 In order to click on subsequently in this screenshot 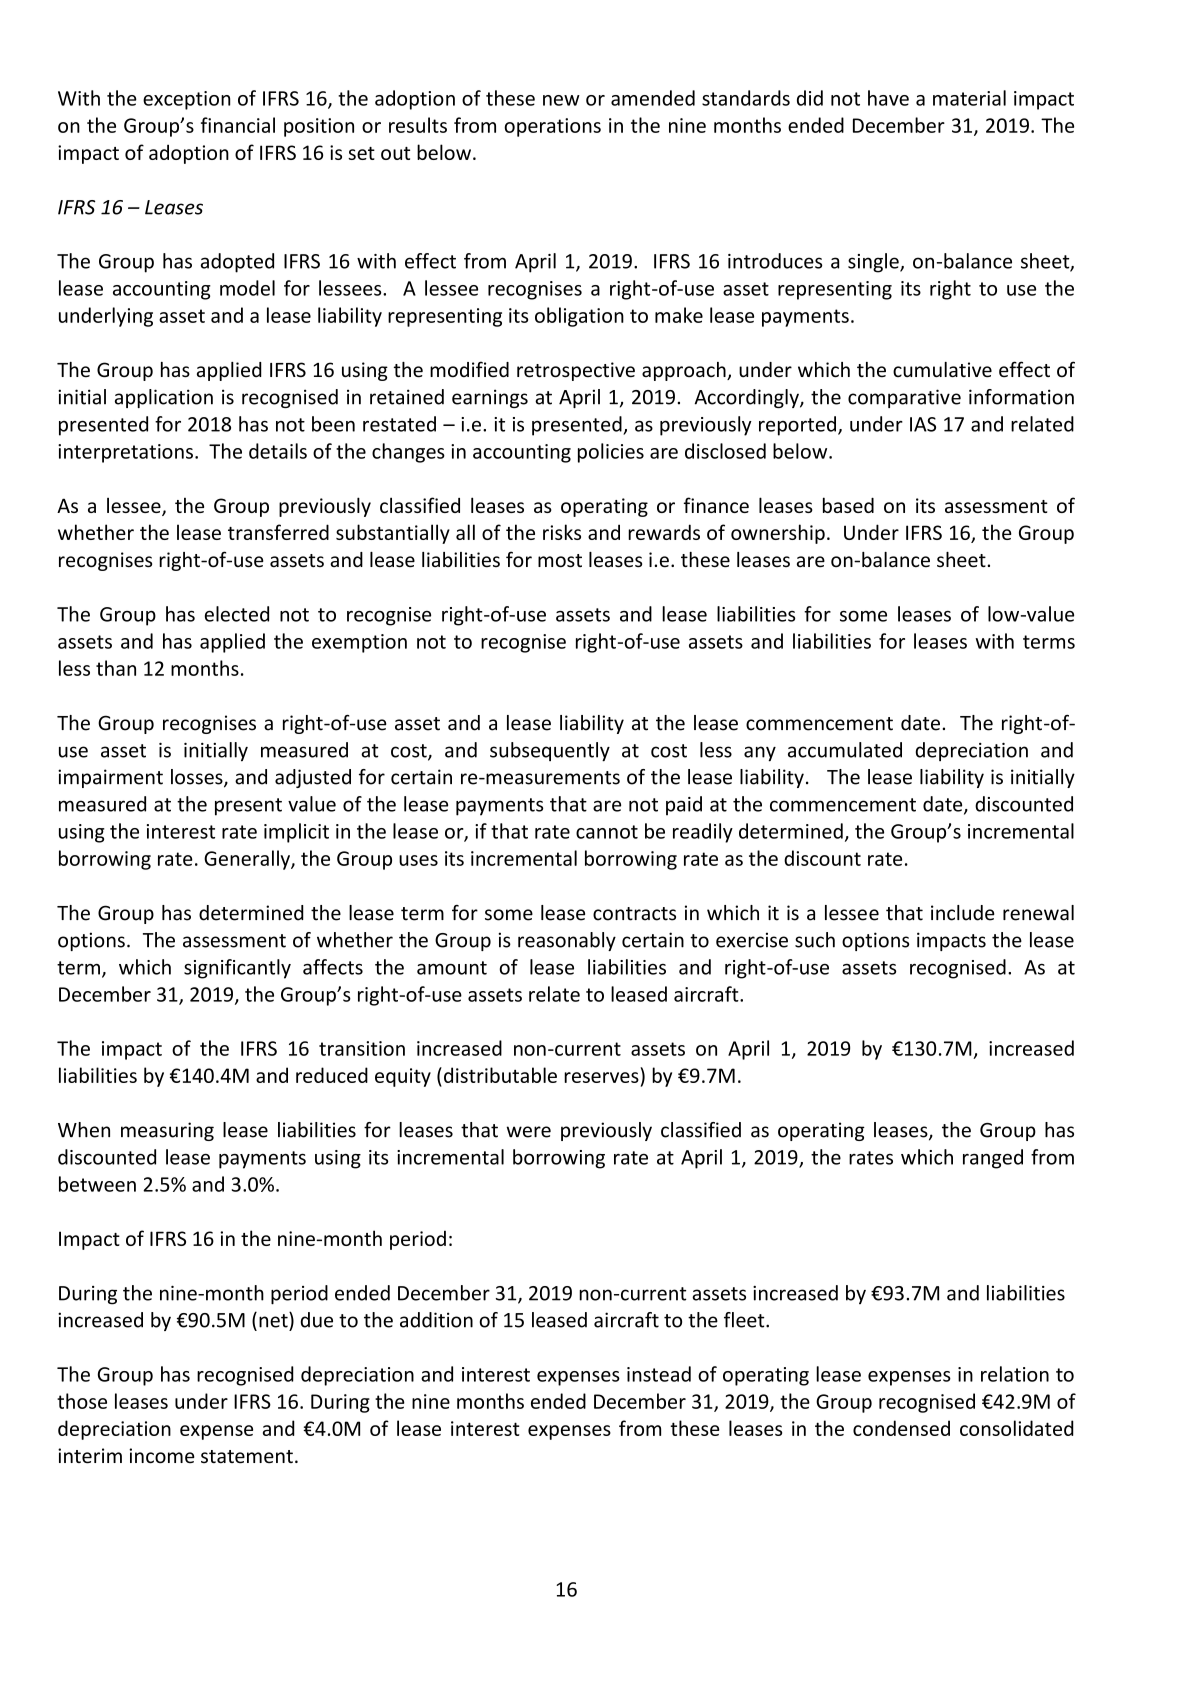, I will do `click(550, 752)`.
